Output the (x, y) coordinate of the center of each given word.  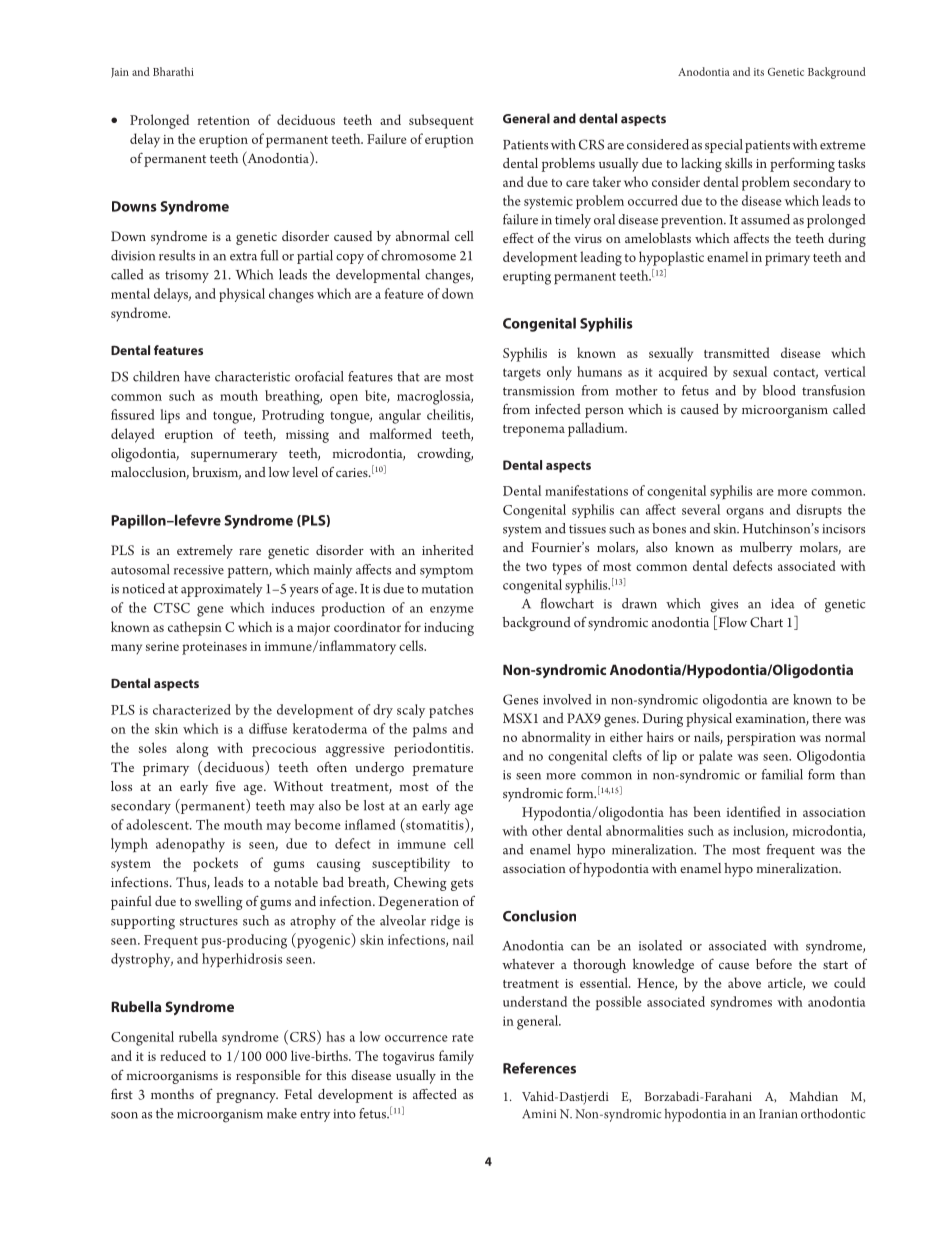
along (192, 749)
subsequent (441, 121)
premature (443, 770)
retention (224, 120)
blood (779, 390)
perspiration (761, 739)
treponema (534, 431)
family (456, 1057)
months (172, 1094)
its (759, 72)
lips (170, 416)
